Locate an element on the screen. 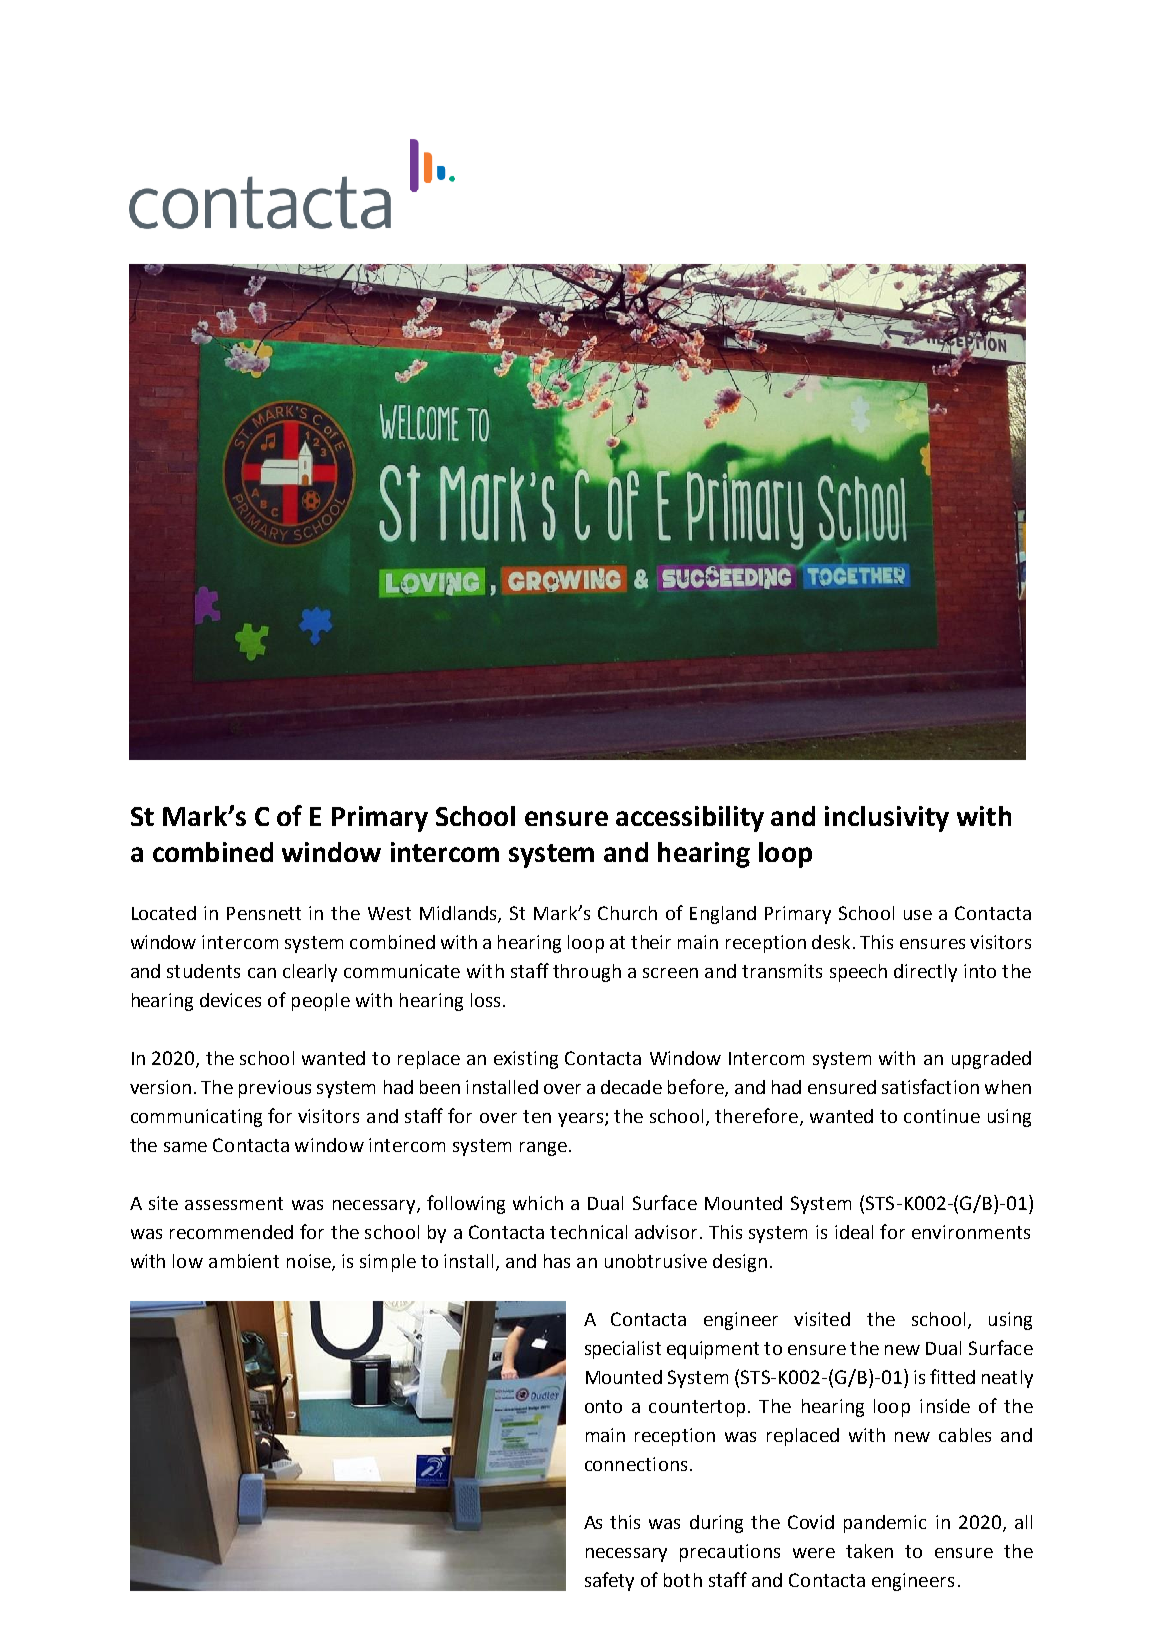 This screenshot has height=1628, width=1151. inclusivity is located at coordinates (887, 819).
